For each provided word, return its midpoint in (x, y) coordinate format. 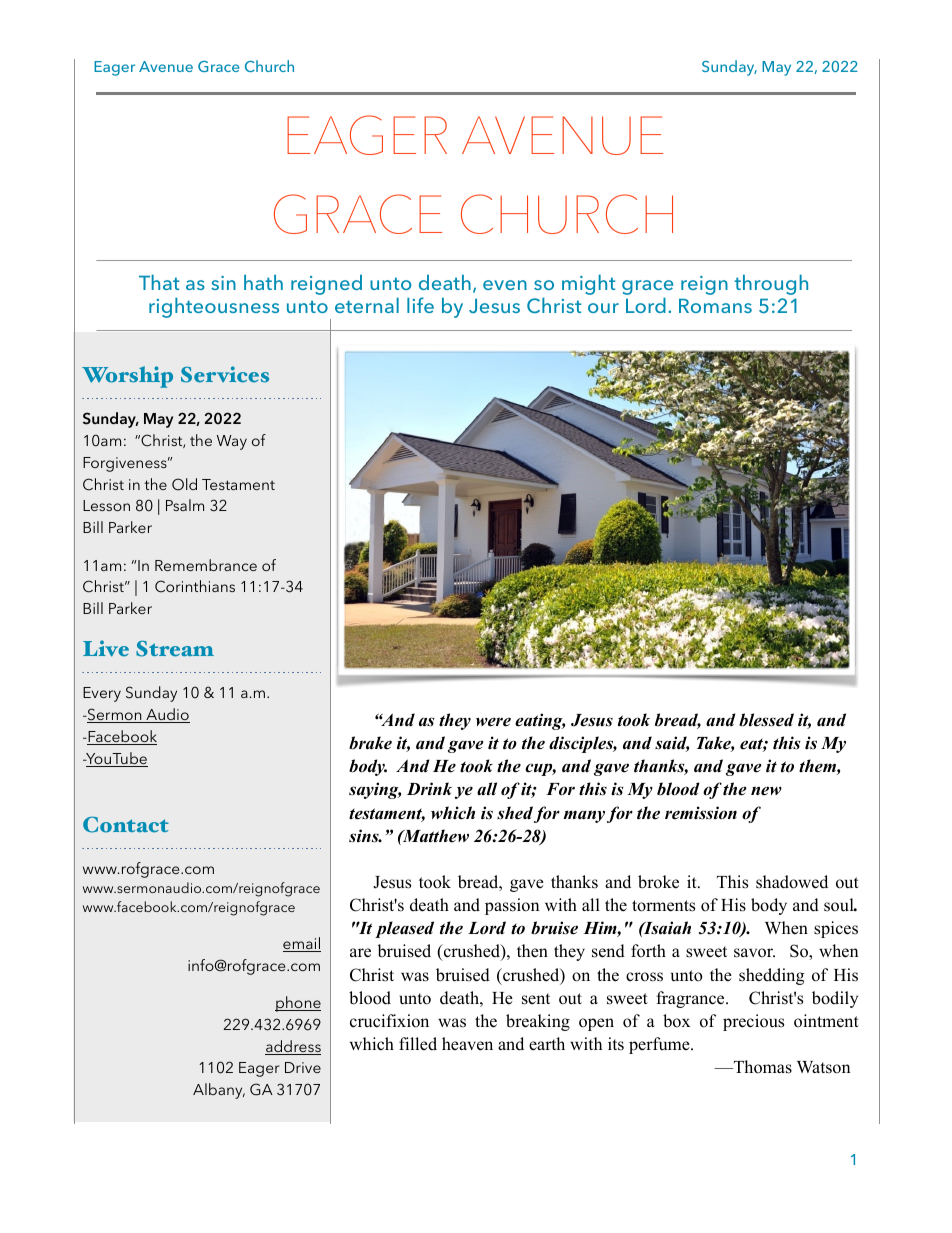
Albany (219, 1091)
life (420, 305)
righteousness (214, 308)
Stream (175, 649)
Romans (715, 305)
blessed (766, 720)
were (493, 722)
